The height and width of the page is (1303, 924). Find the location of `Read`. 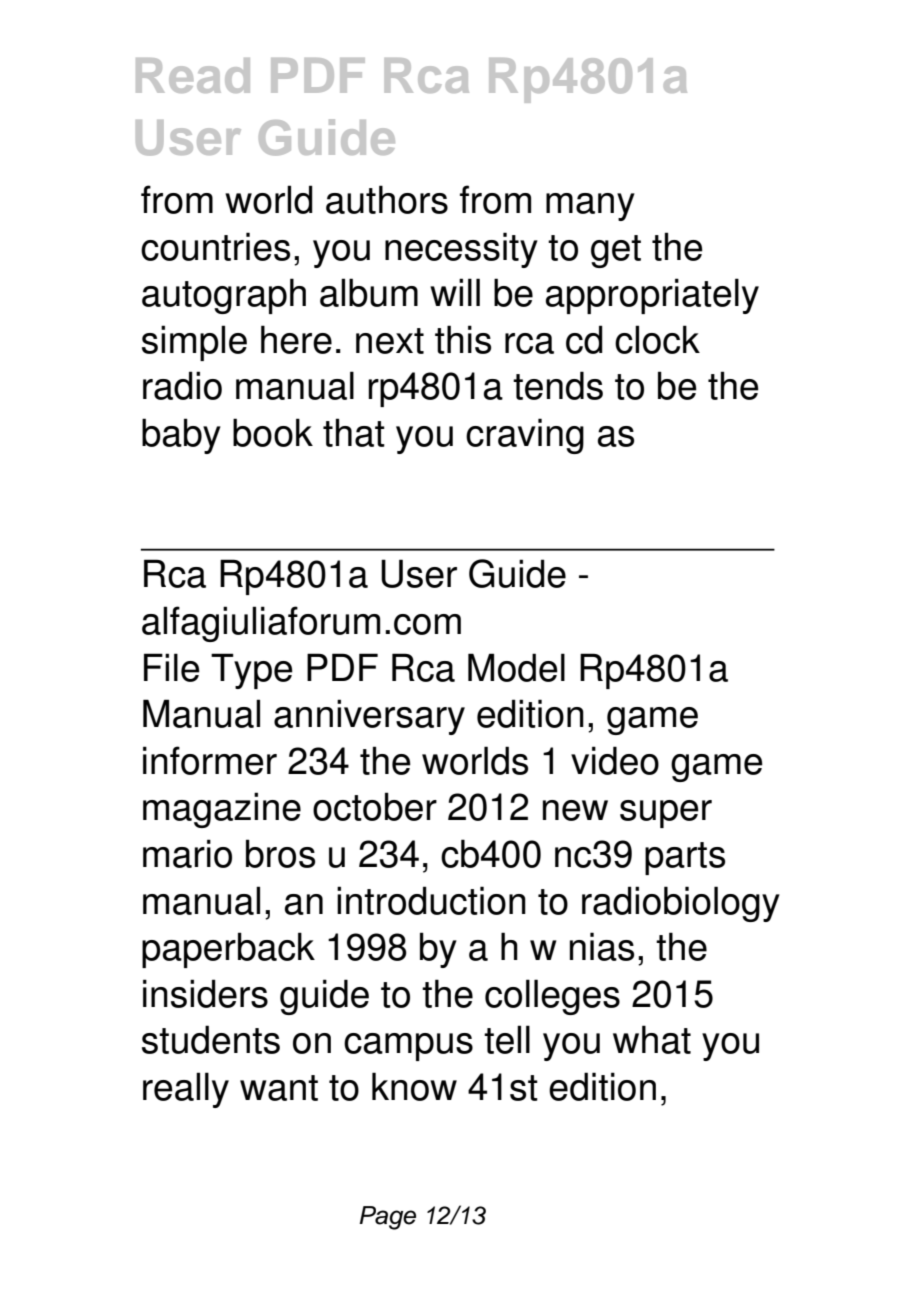

Read is located at coordinates (193, 75).
